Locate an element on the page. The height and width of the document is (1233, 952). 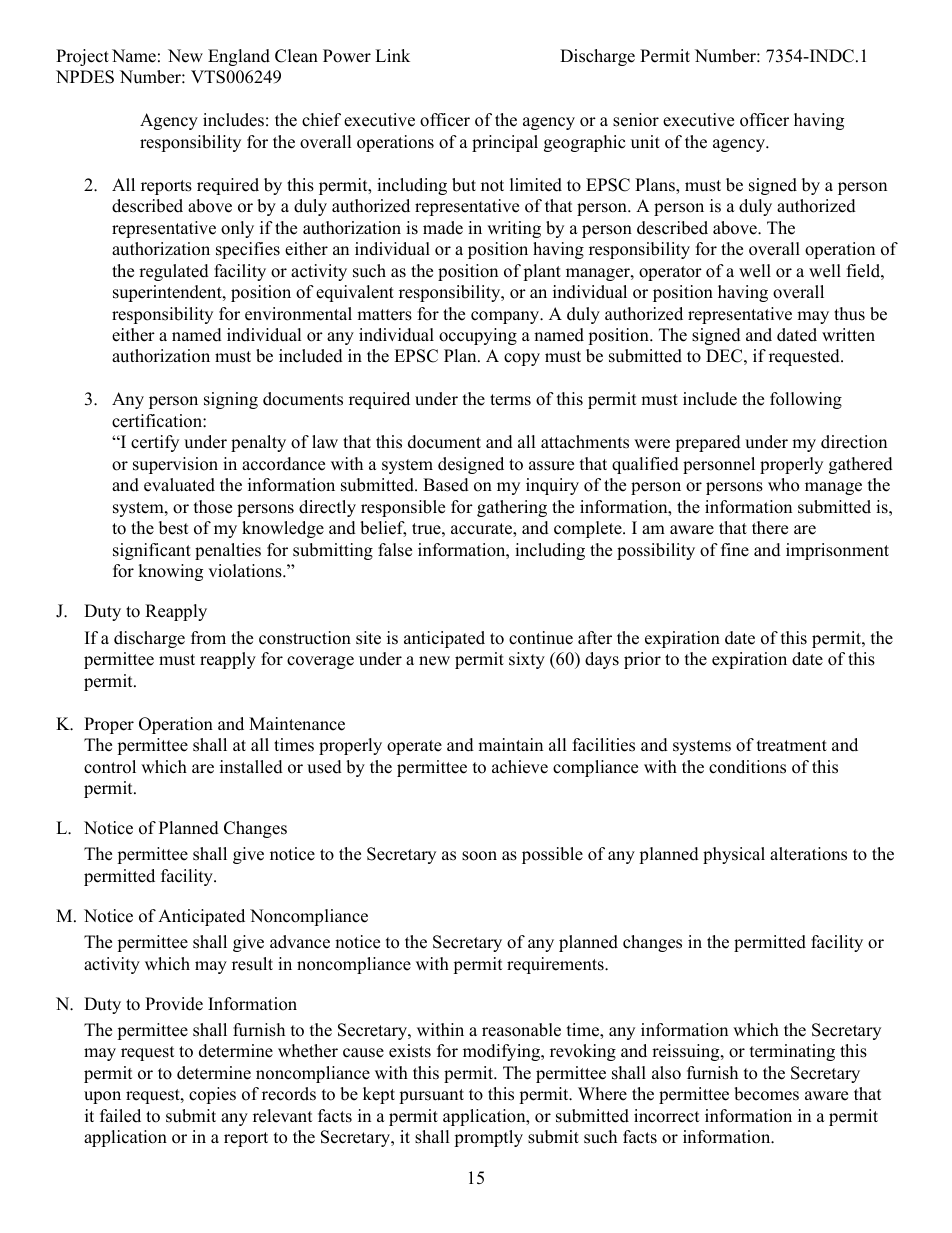
senior is located at coordinates (636, 120).
